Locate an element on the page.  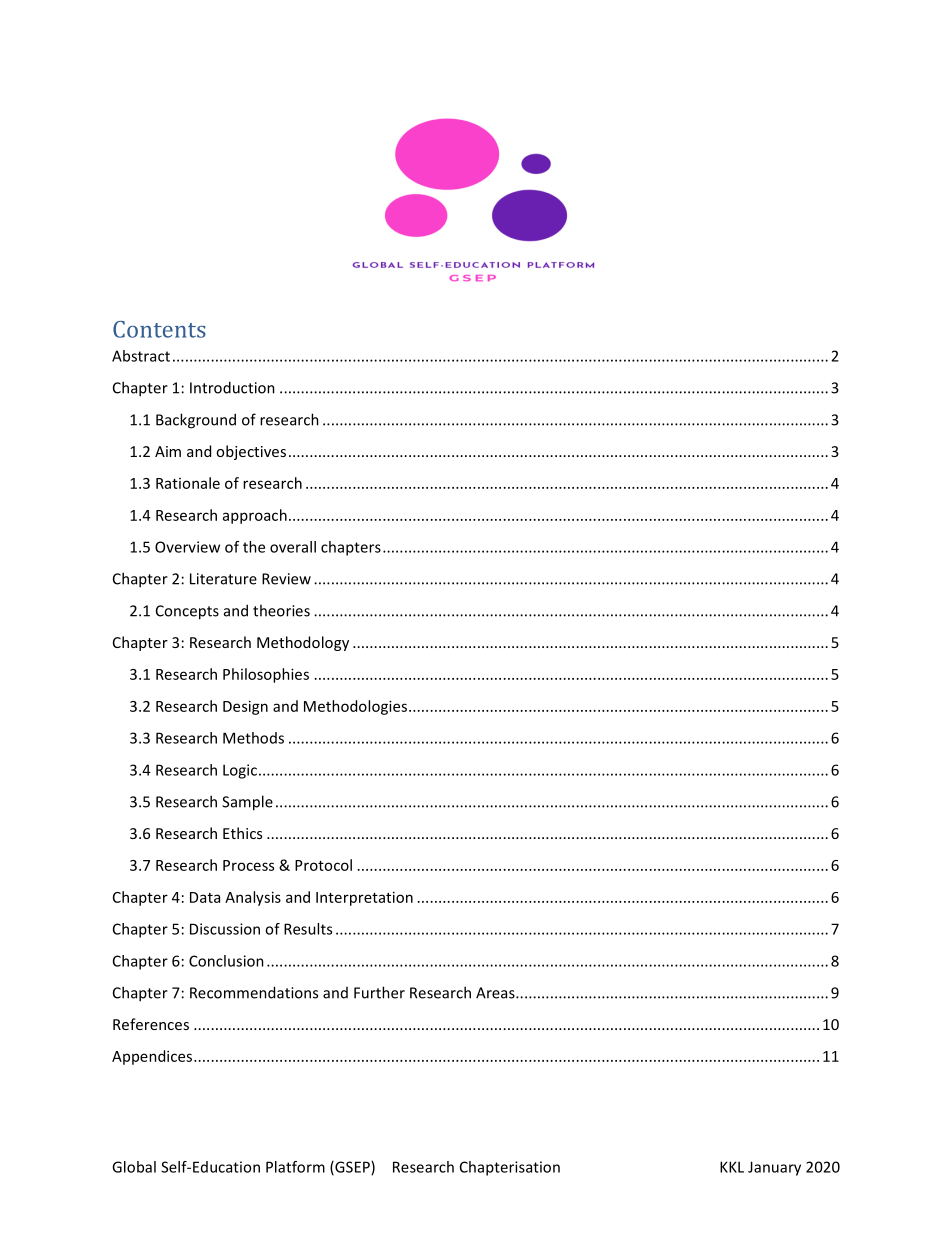
Design is located at coordinates (245, 707).
